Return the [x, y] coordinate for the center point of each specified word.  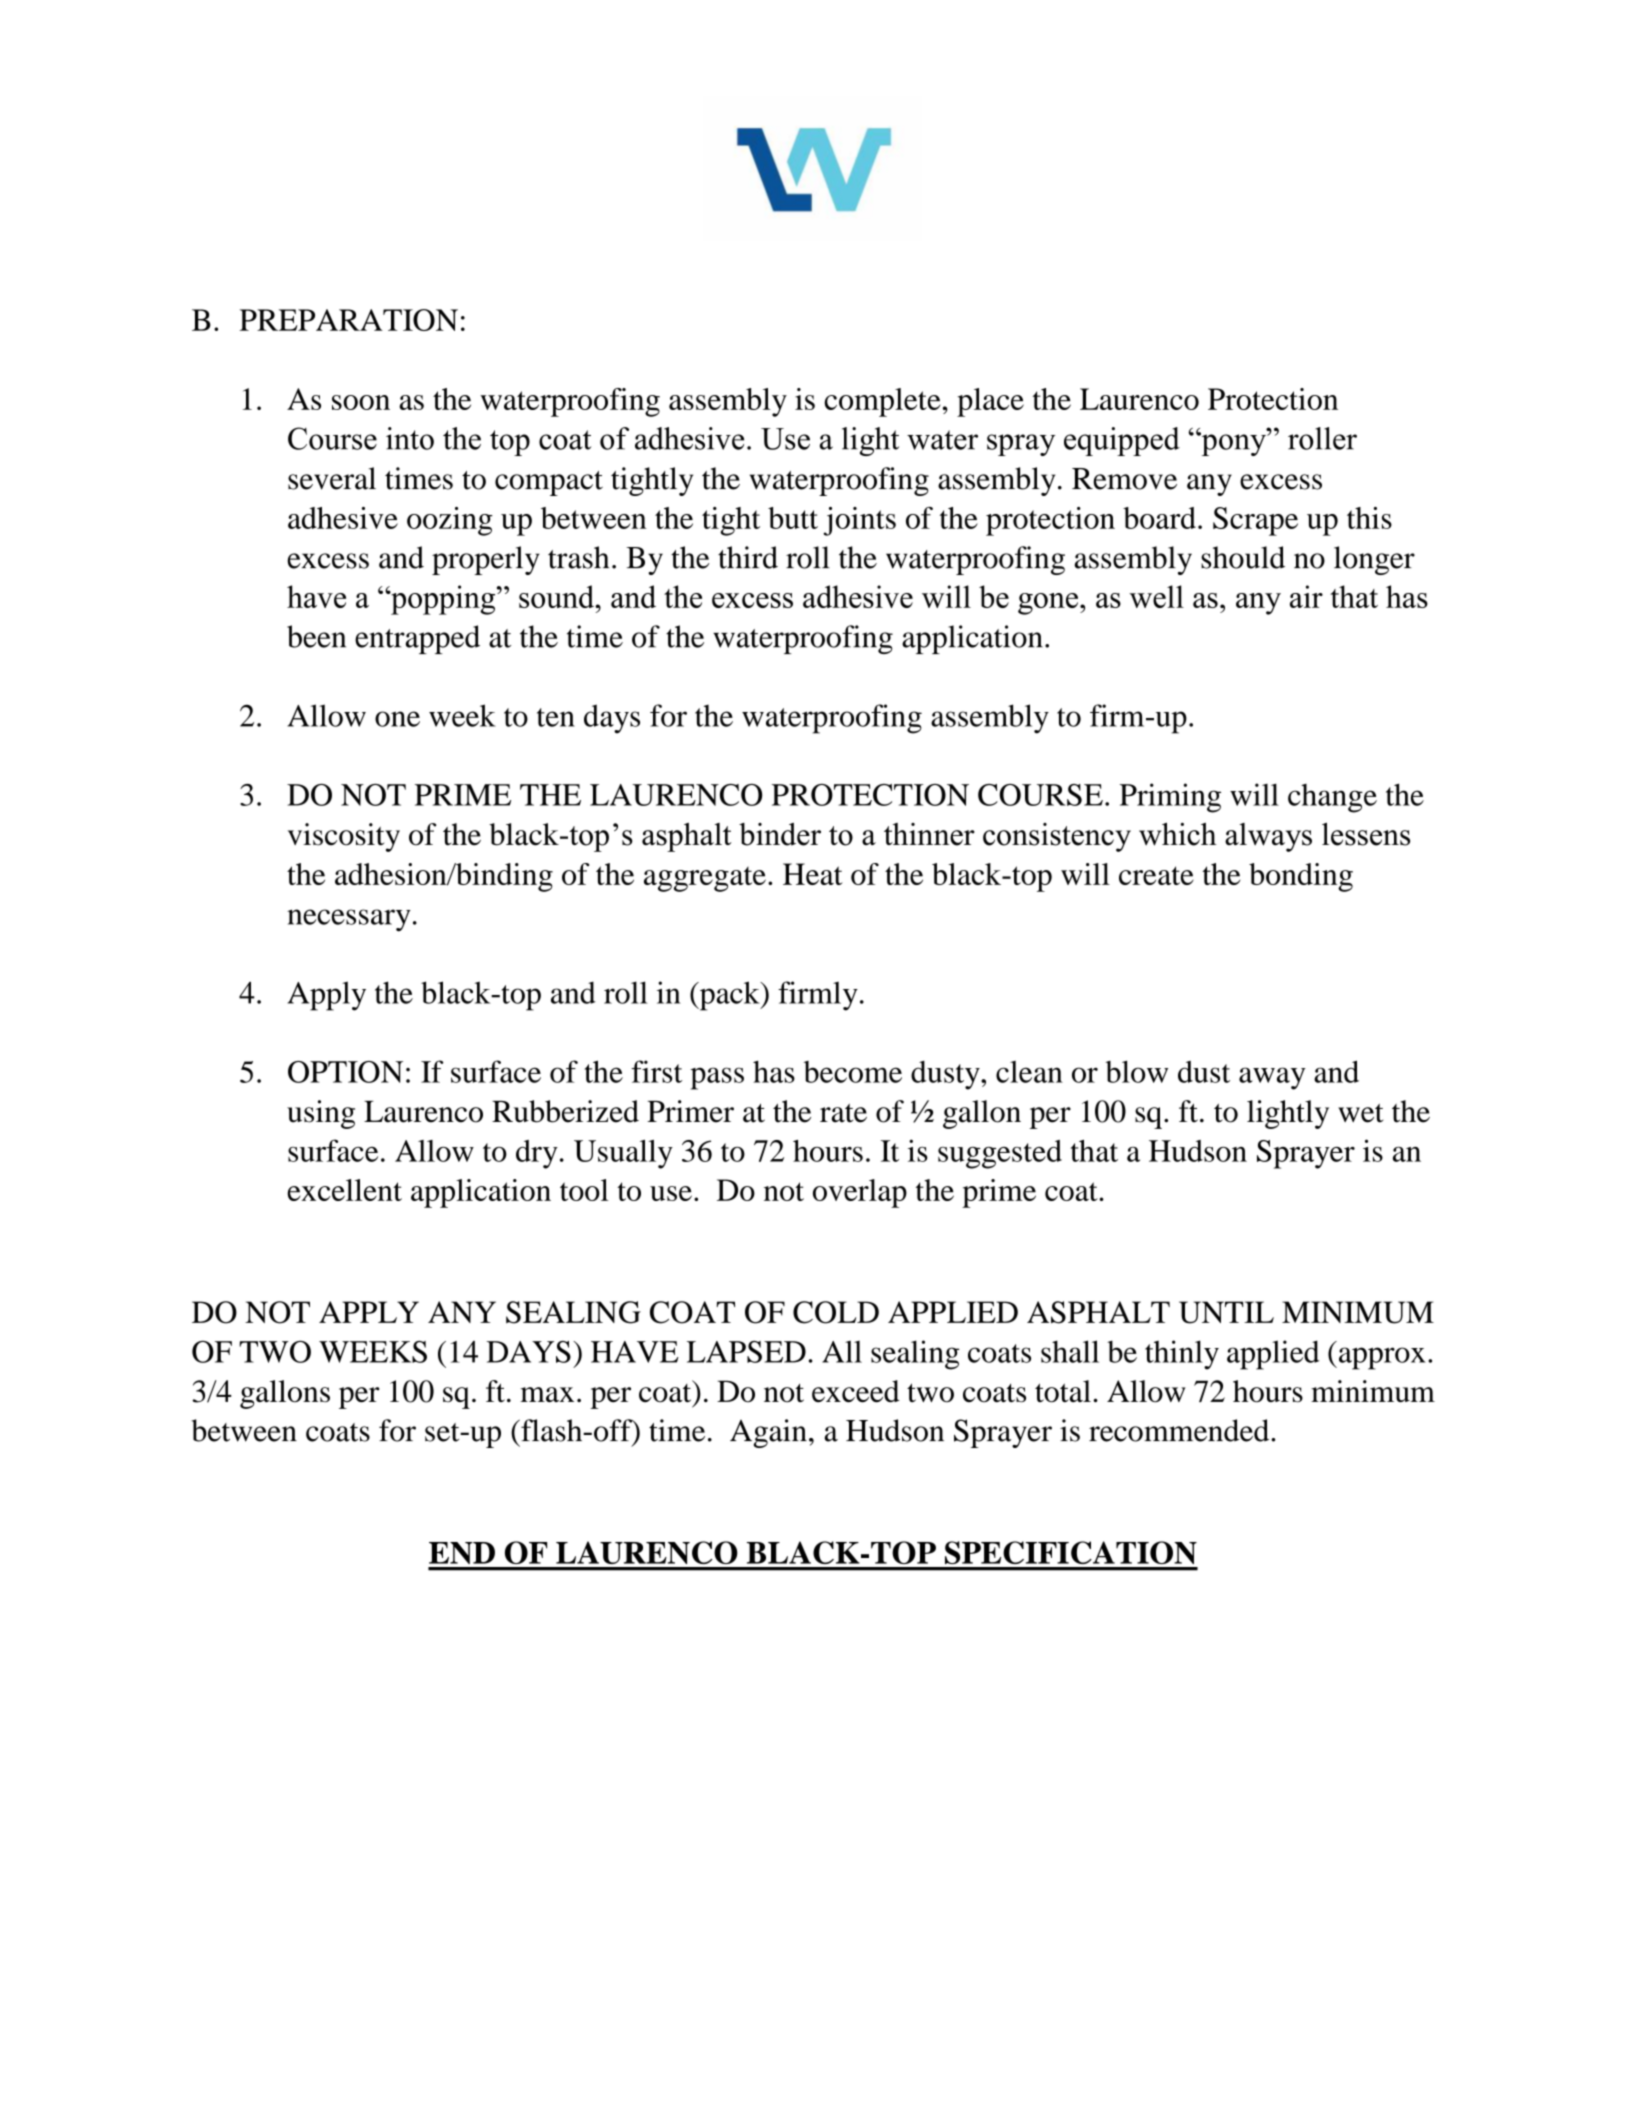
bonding [1301, 877]
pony [1233, 444]
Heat [813, 874]
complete [882, 402]
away [1272, 1078]
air [1306, 596]
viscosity [344, 837]
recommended [1180, 1430]
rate [843, 1113]
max [547, 1395]
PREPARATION [349, 320]
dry [537, 1154]
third [748, 557]
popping [443, 600]
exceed [856, 1391]
